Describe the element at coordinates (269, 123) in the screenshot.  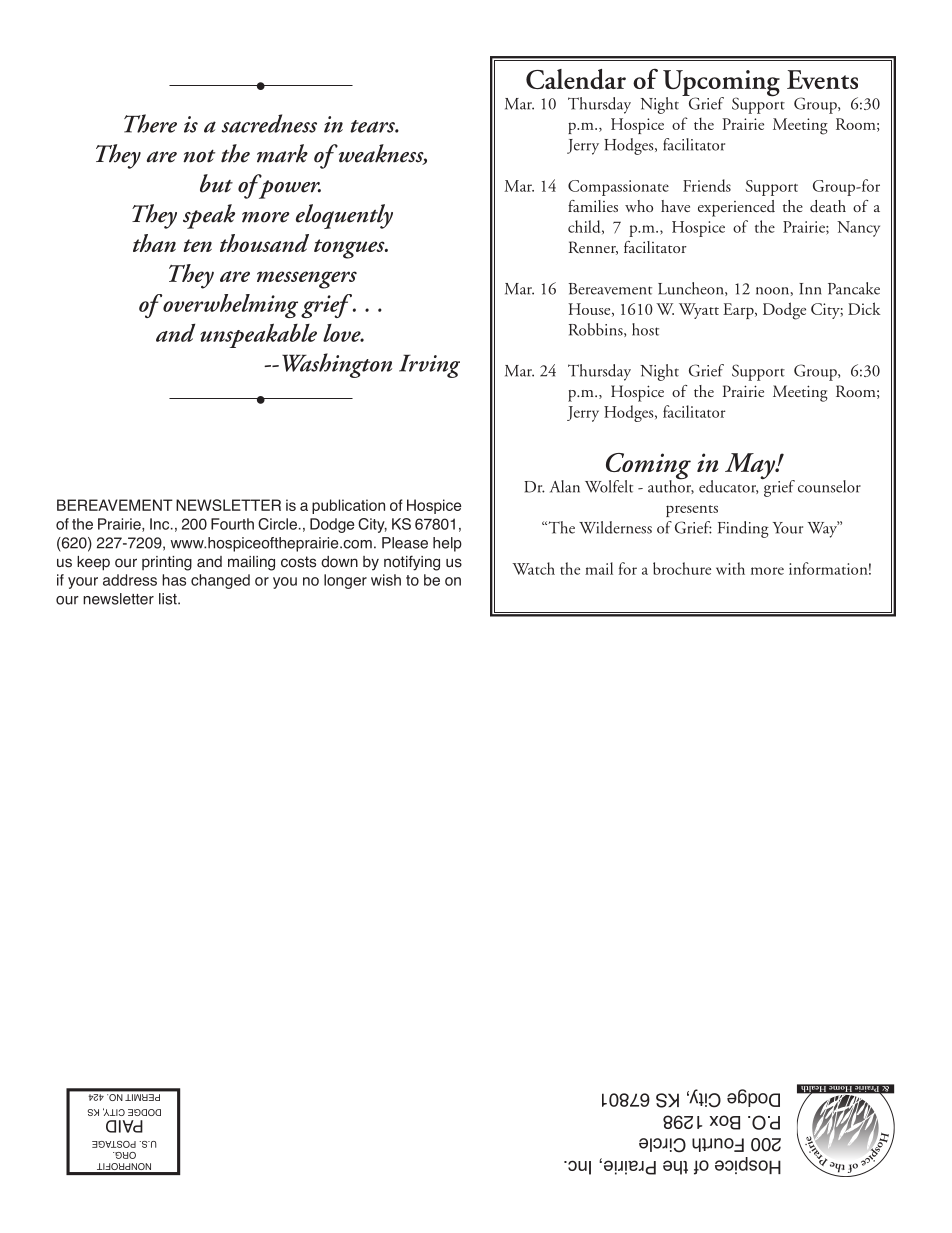
I see `sacredness` at that location.
